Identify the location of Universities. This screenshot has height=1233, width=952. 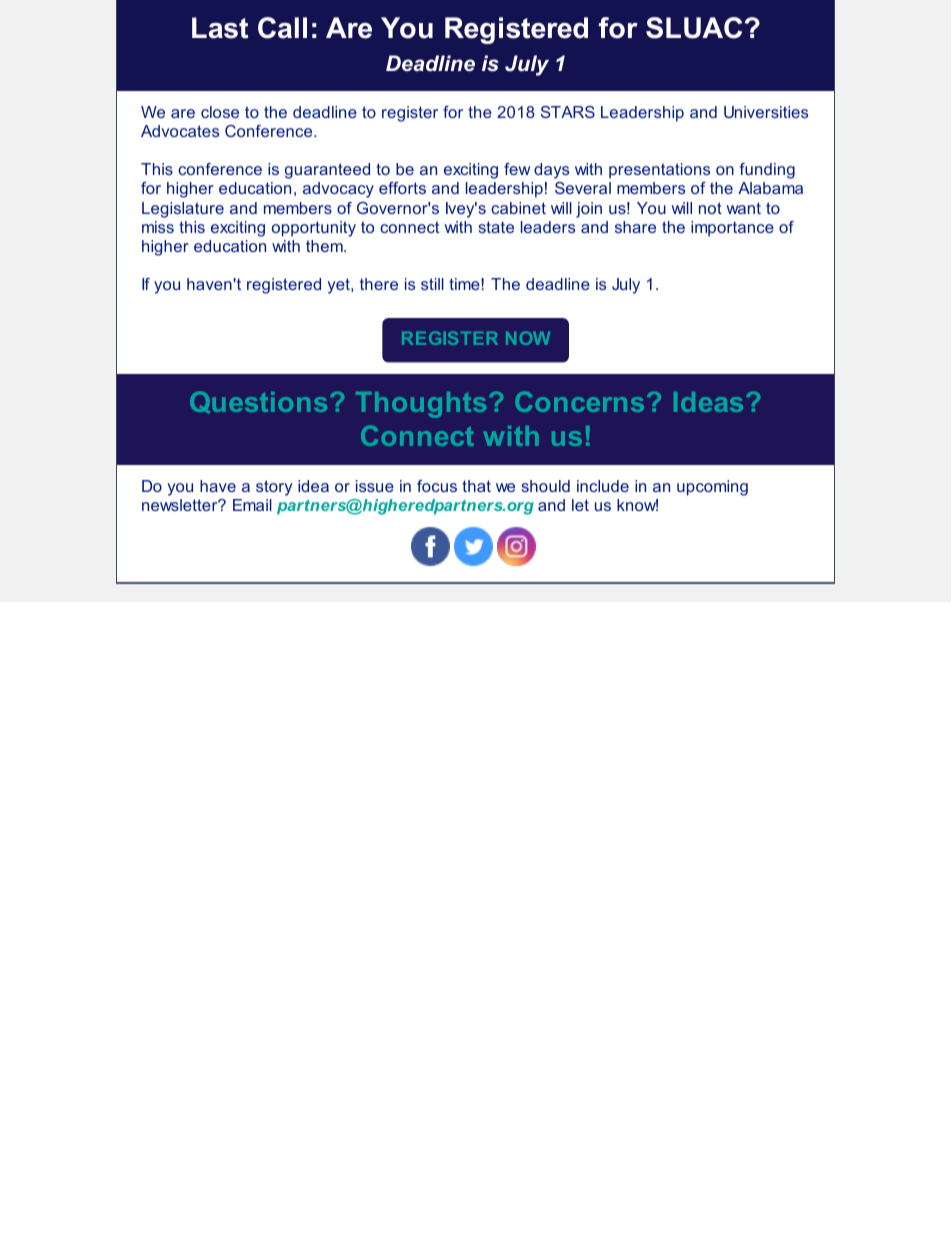
(766, 112).
